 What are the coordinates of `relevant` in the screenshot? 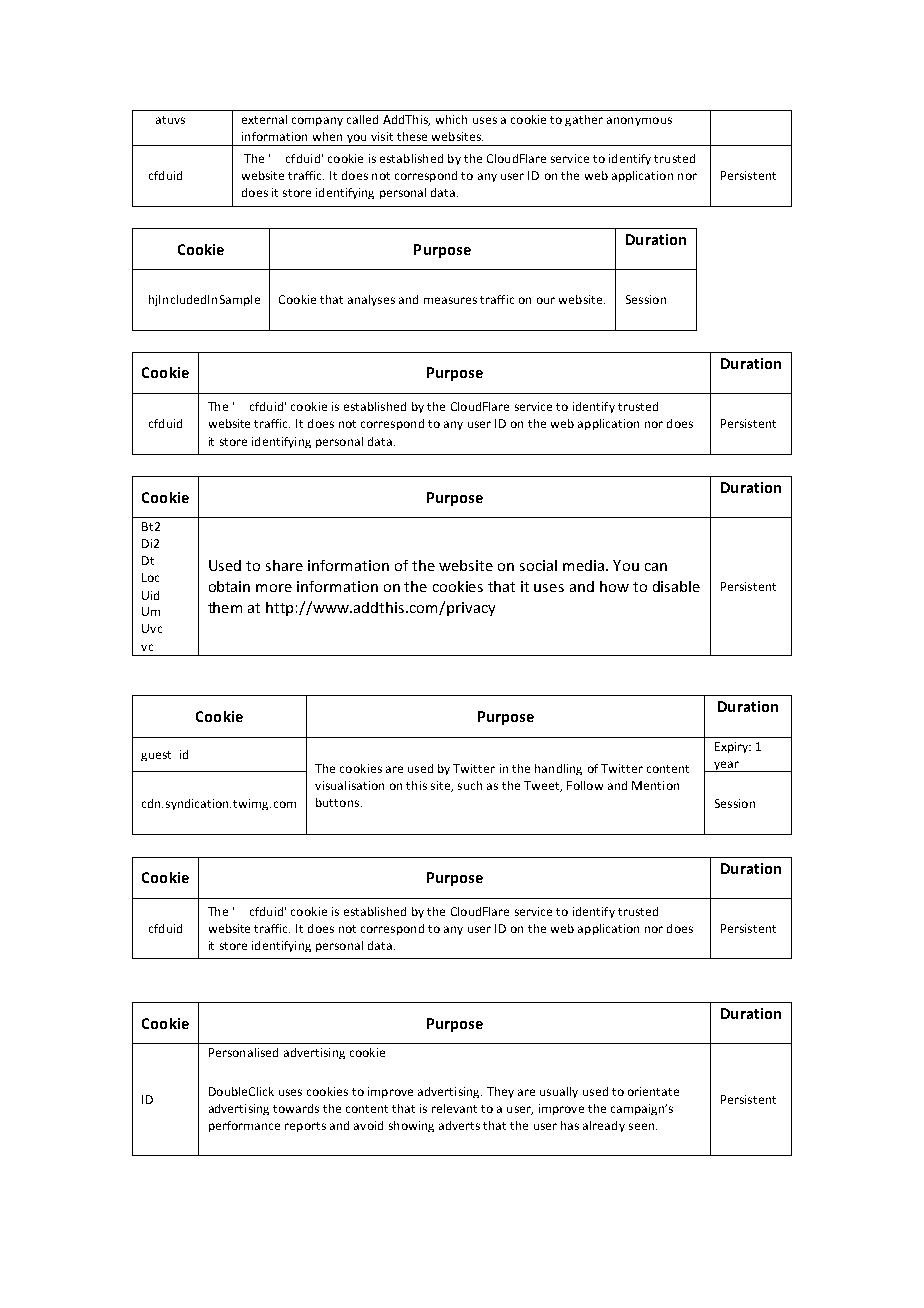 It's located at (454, 1108).
